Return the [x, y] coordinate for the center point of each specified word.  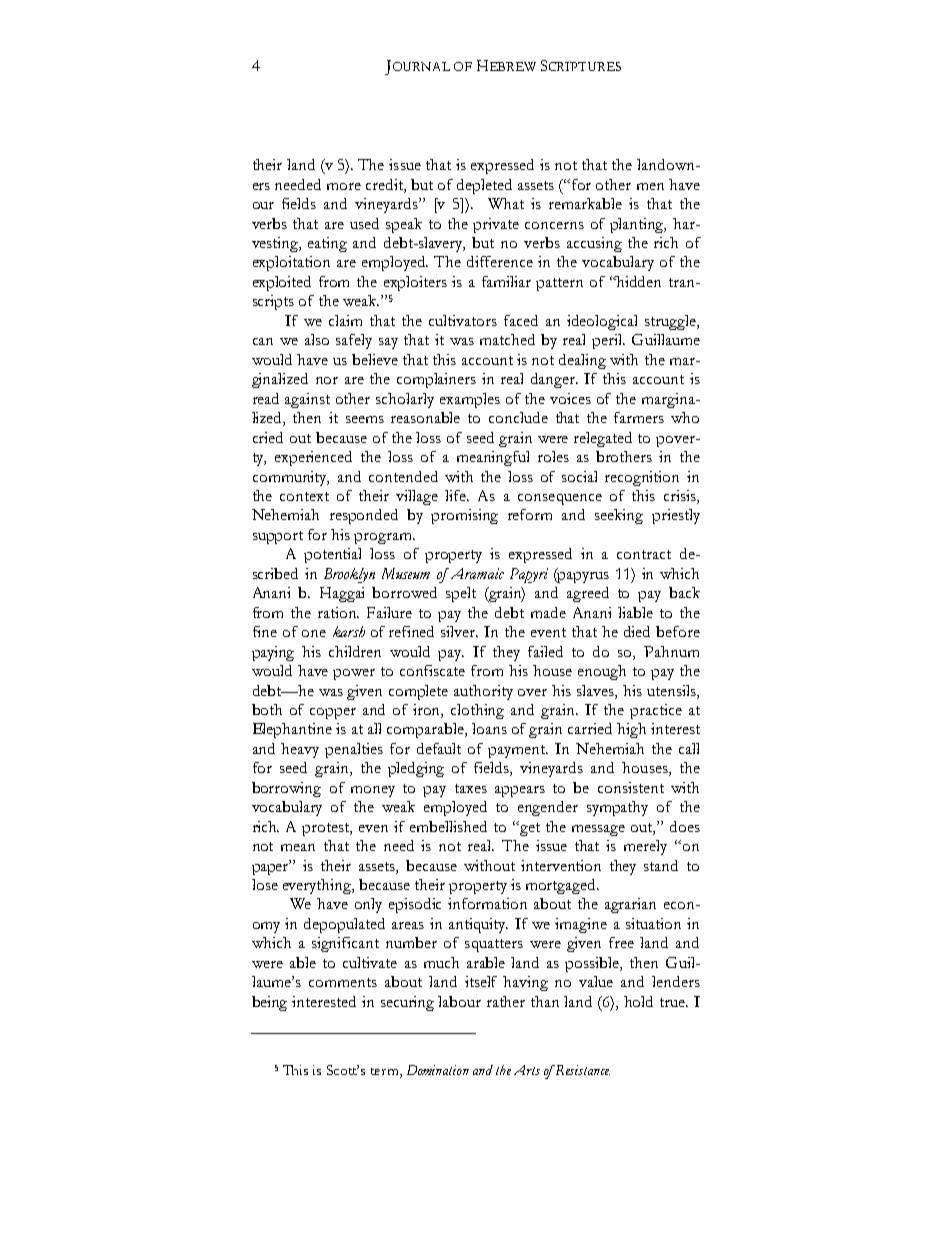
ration [338, 612]
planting [638, 225]
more [344, 186]
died [637, 631]
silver [459, 631]
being [269, 1003]
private [496, 225]
